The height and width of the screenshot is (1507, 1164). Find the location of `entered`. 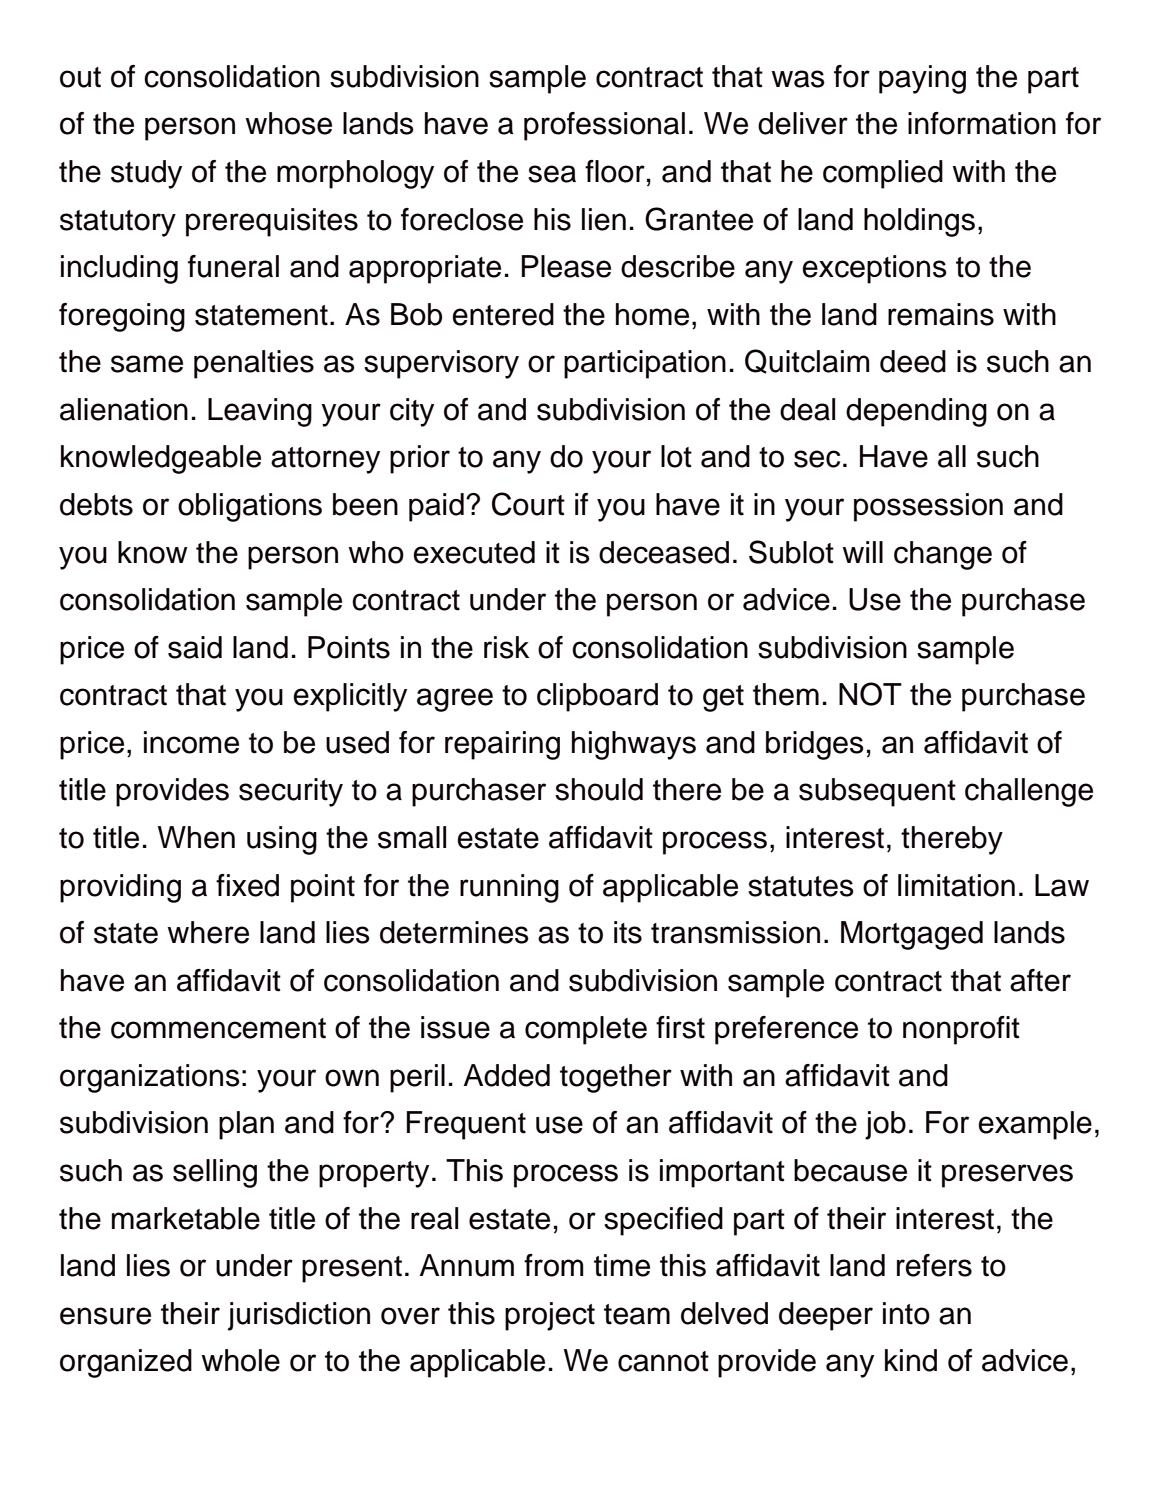

entered is located at coordinates (503, 314).
